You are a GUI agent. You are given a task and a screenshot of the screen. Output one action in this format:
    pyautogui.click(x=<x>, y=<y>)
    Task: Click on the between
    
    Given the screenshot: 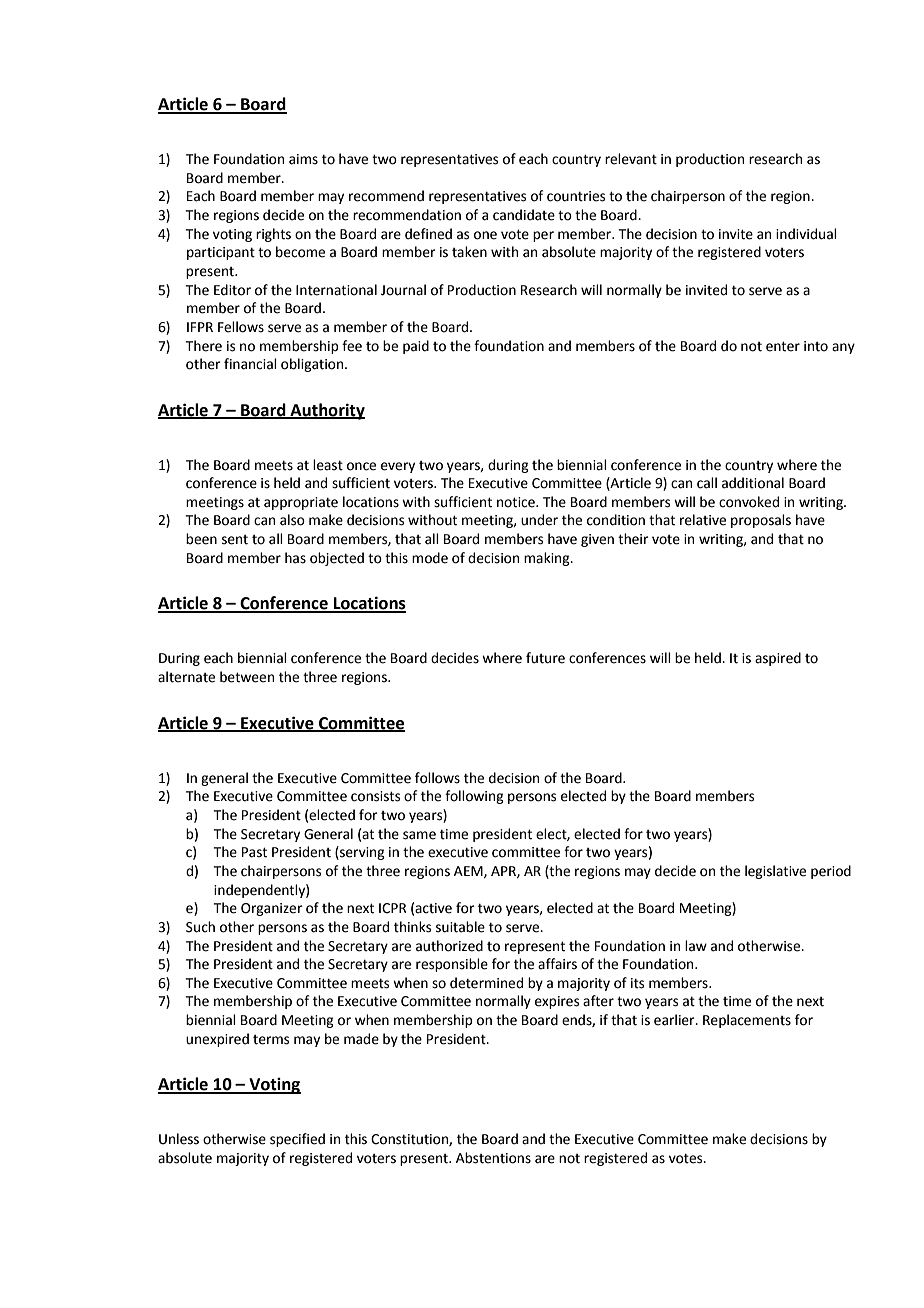 What is the action you would take?
    pyautogui.click(x=247, y=677)
